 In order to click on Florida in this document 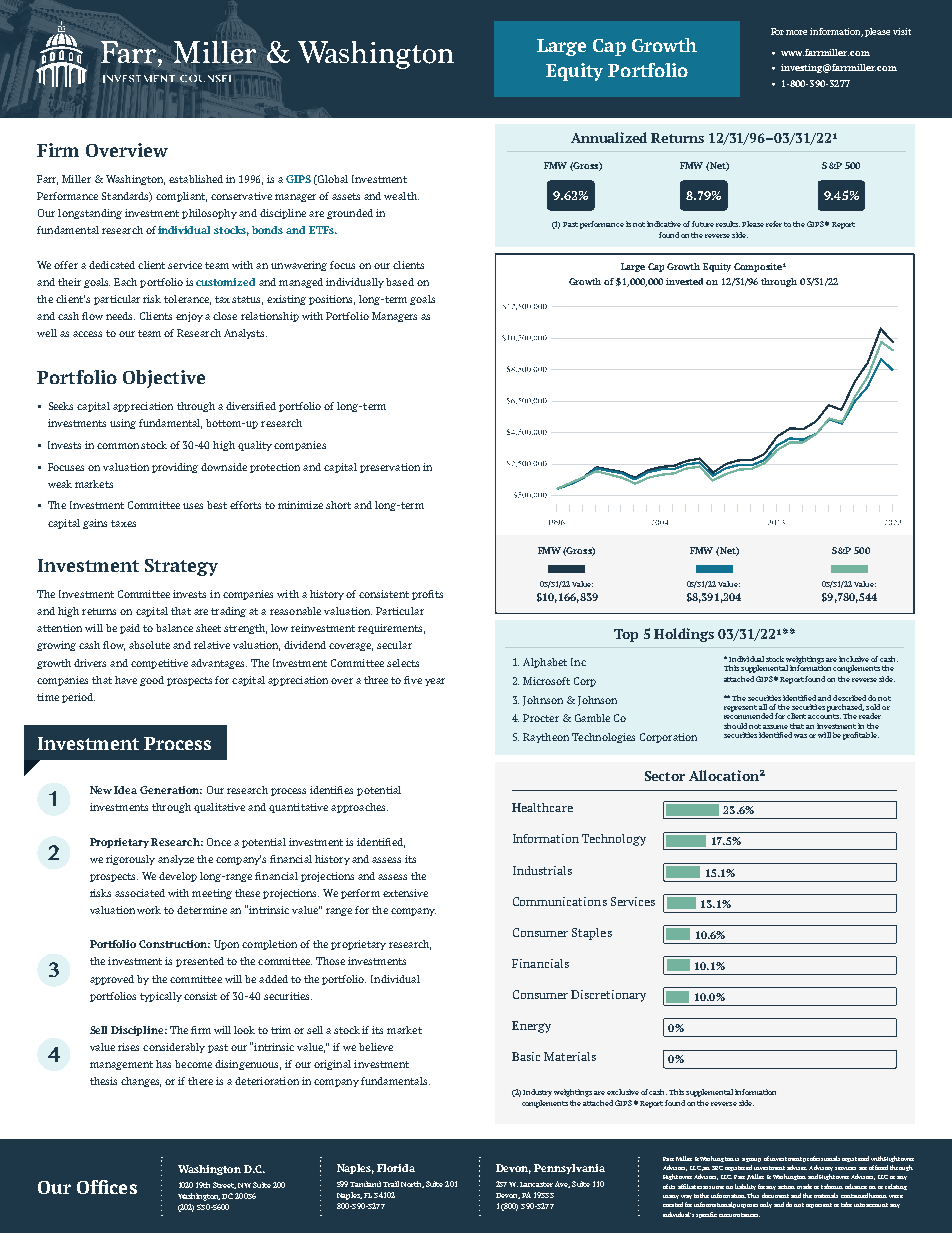, I will do `click(396, 1168)`.
